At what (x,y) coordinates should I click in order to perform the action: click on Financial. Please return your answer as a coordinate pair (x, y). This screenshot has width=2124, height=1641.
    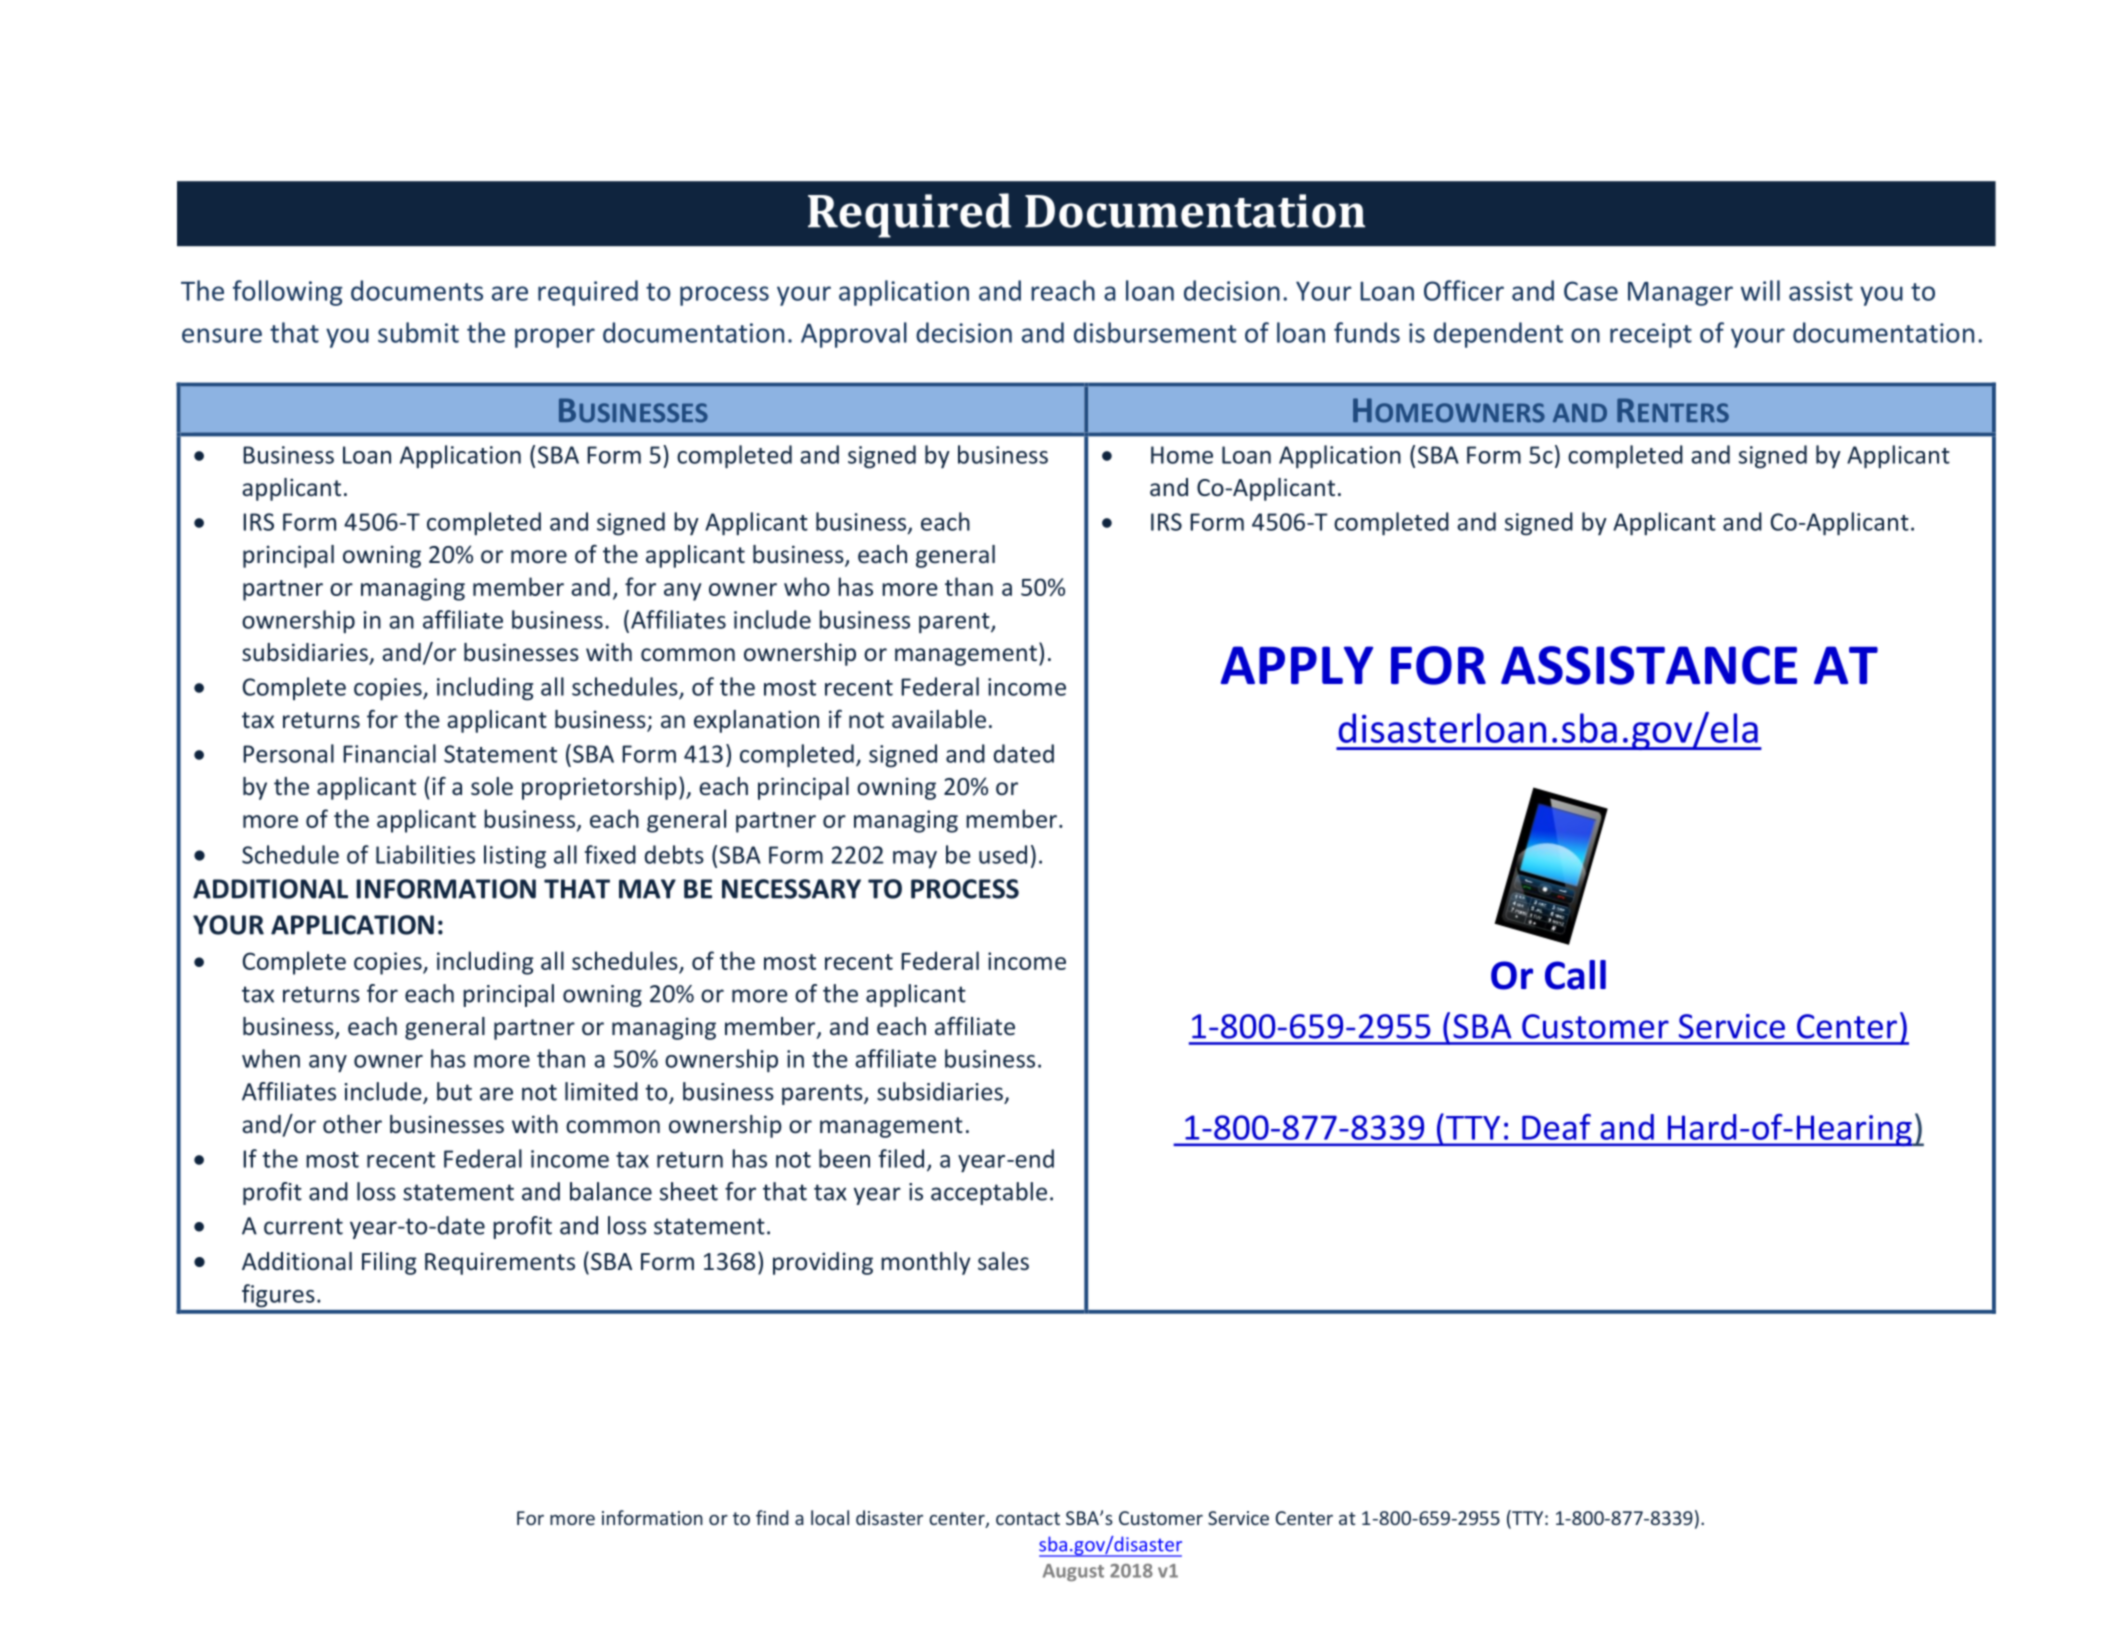
    Looking at the image, I should click on (389, 753).
